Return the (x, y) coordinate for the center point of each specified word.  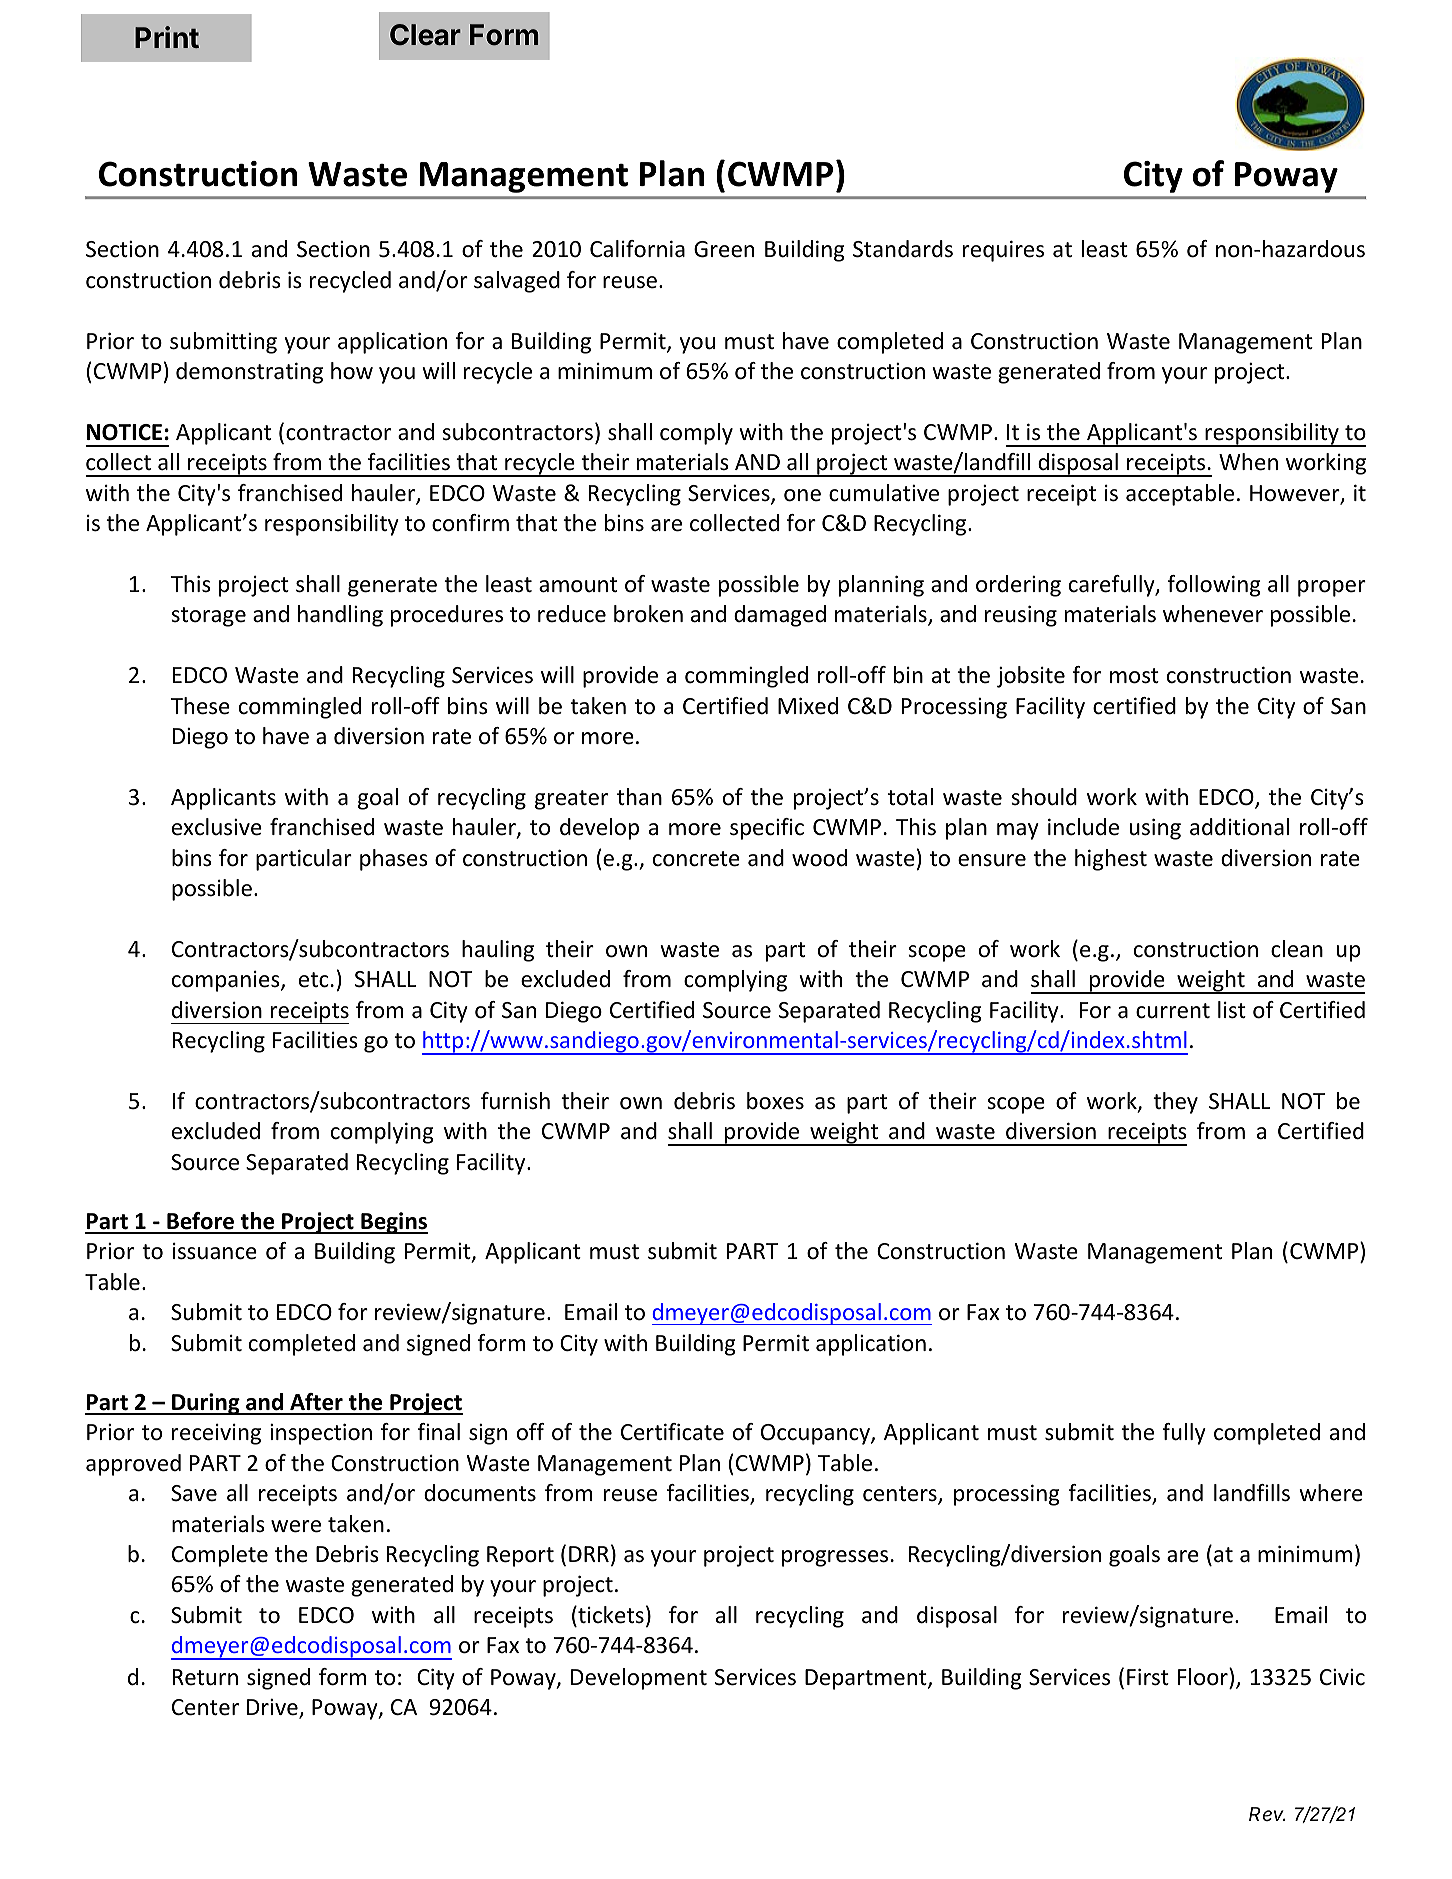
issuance (215, 1251)
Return (205, 1677)
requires (1003, 251)
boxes (775, 1101)
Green (724, 249)
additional (1239, 827)
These (200, 706)
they (1175, 1103)
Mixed (808, 706)
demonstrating (249, 373)
